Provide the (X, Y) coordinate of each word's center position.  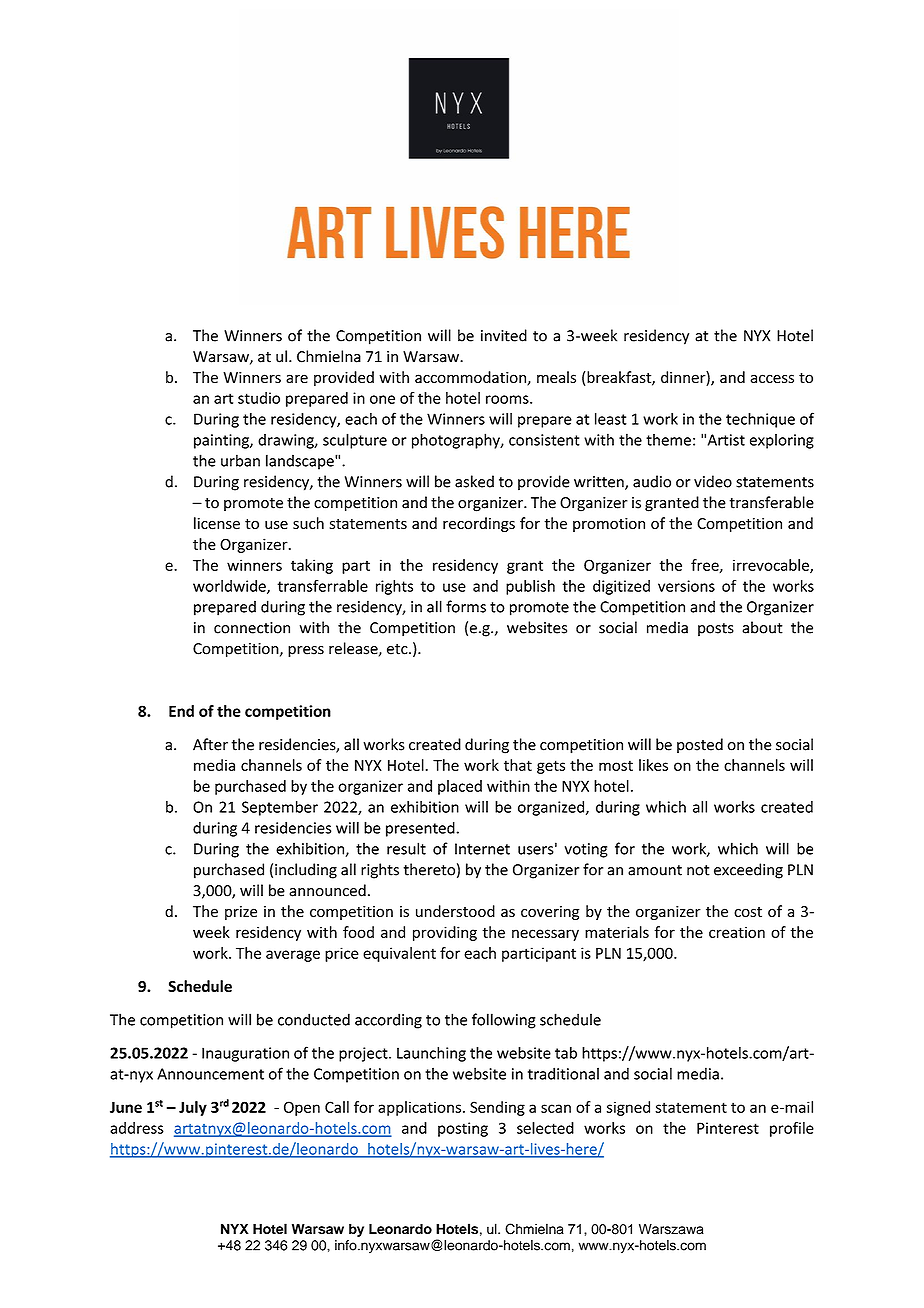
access (772, 378)
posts (716, 630)
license (217, 523)
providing (445, 933)
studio (259, 398)
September (280, 808)
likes (653, 765)
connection (252, 628)
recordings (479, 524)
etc (398, 649)
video (713, 481)
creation (737, 932)
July (193, 1108)
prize (241, 913)
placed (460, 787)
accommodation (471, 378)
